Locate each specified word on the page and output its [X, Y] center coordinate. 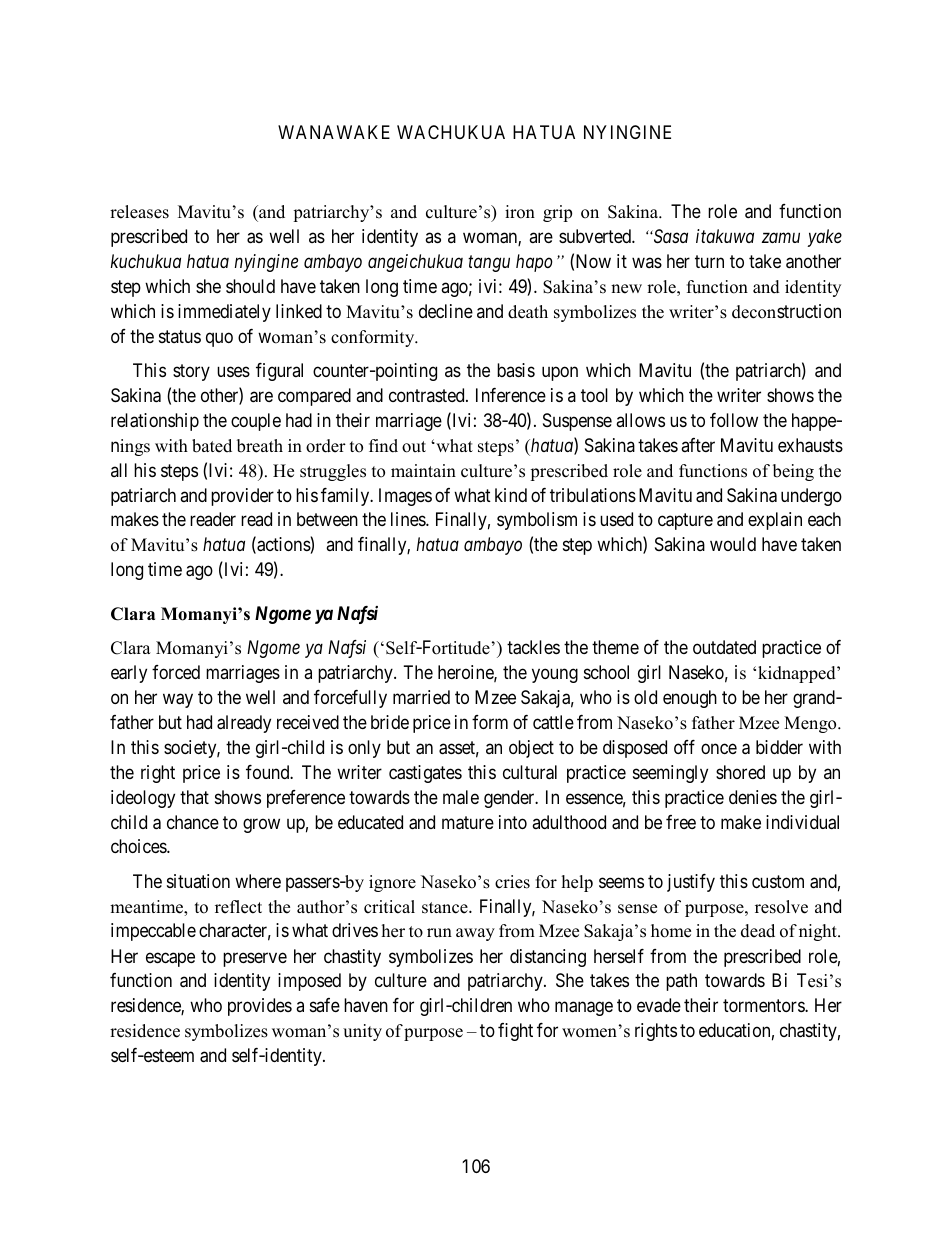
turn [709, 261]
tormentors [764, 1005]
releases [139, 212]
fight [515, 1032]
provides [260, 1007]
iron [520, 212]
